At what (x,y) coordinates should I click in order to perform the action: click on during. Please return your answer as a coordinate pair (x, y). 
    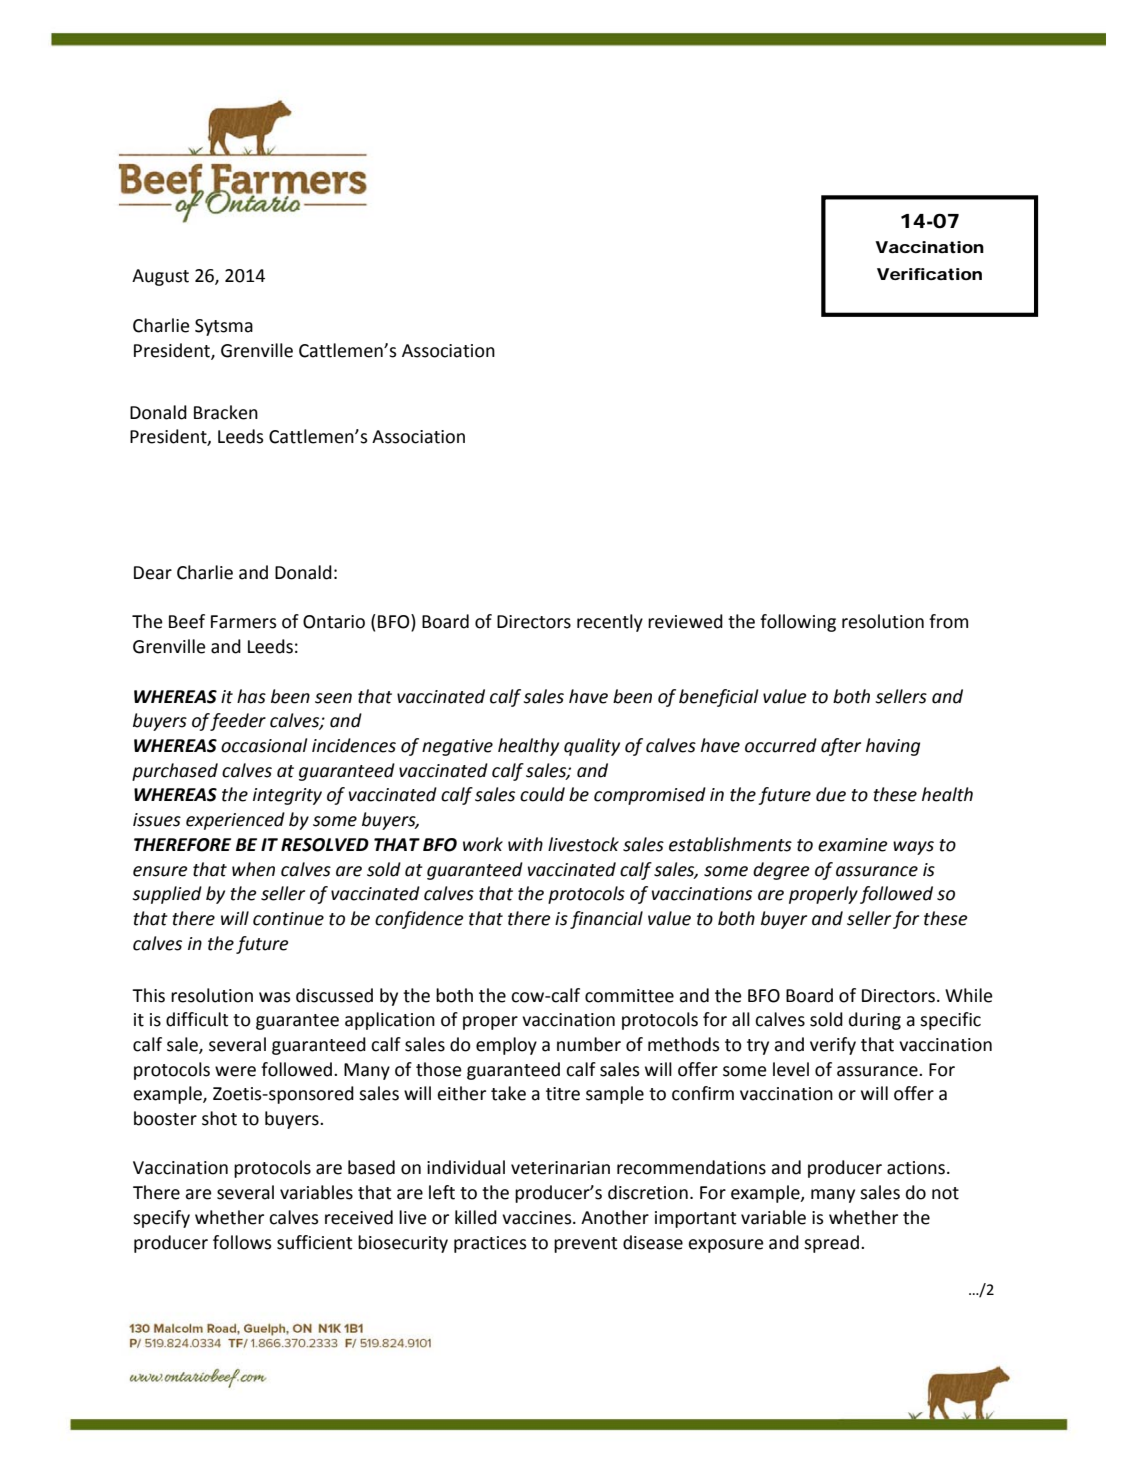
    Looking at the image, I should click on (875, 1021).
